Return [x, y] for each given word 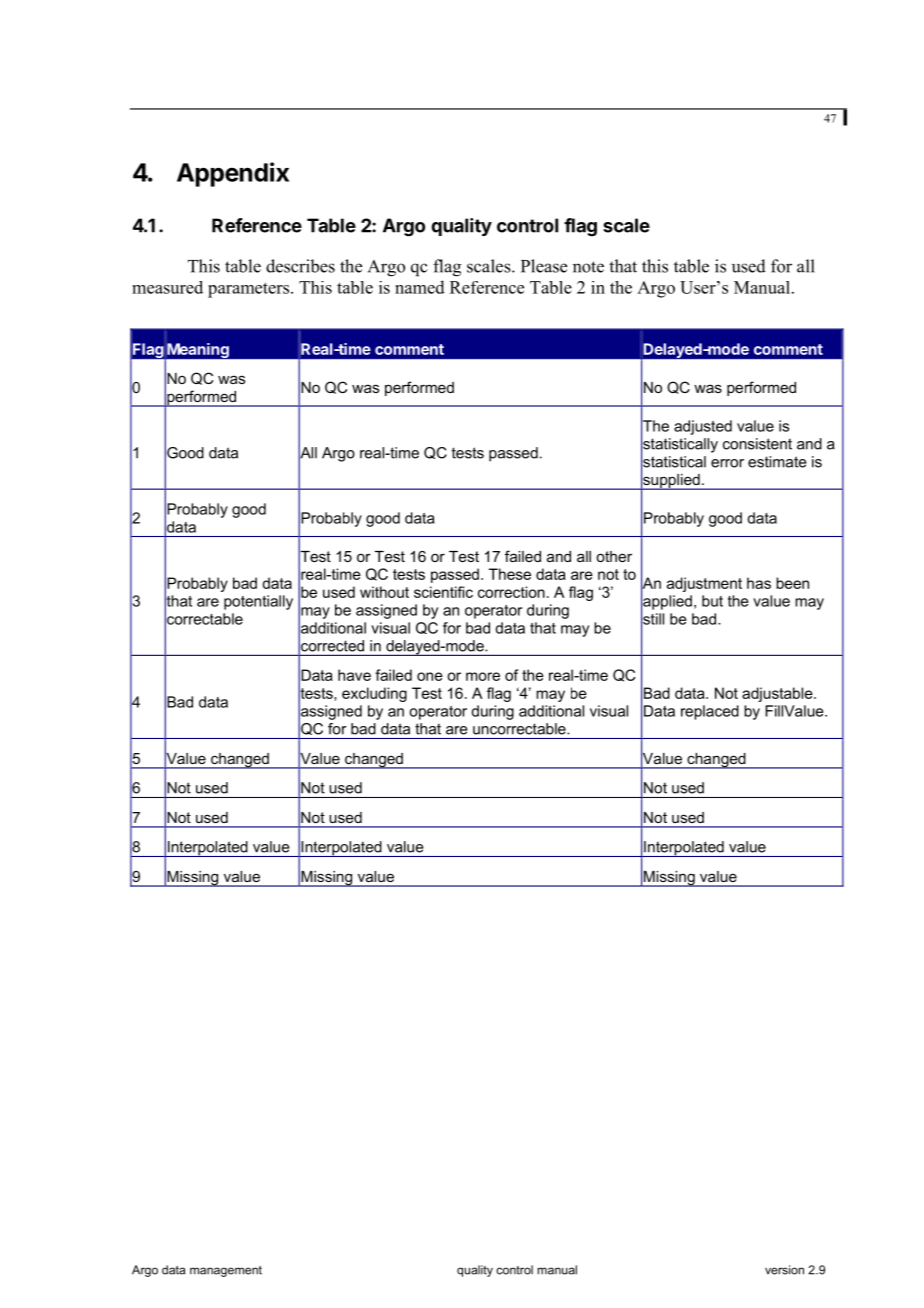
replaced [710, 712]
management [226, 1271]
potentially [258, 602]
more [483, 676]
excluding [374, 694]
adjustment [704, 584]
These [510, 574]
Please [544, 266]
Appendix [233, 174]
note [588, 267]
